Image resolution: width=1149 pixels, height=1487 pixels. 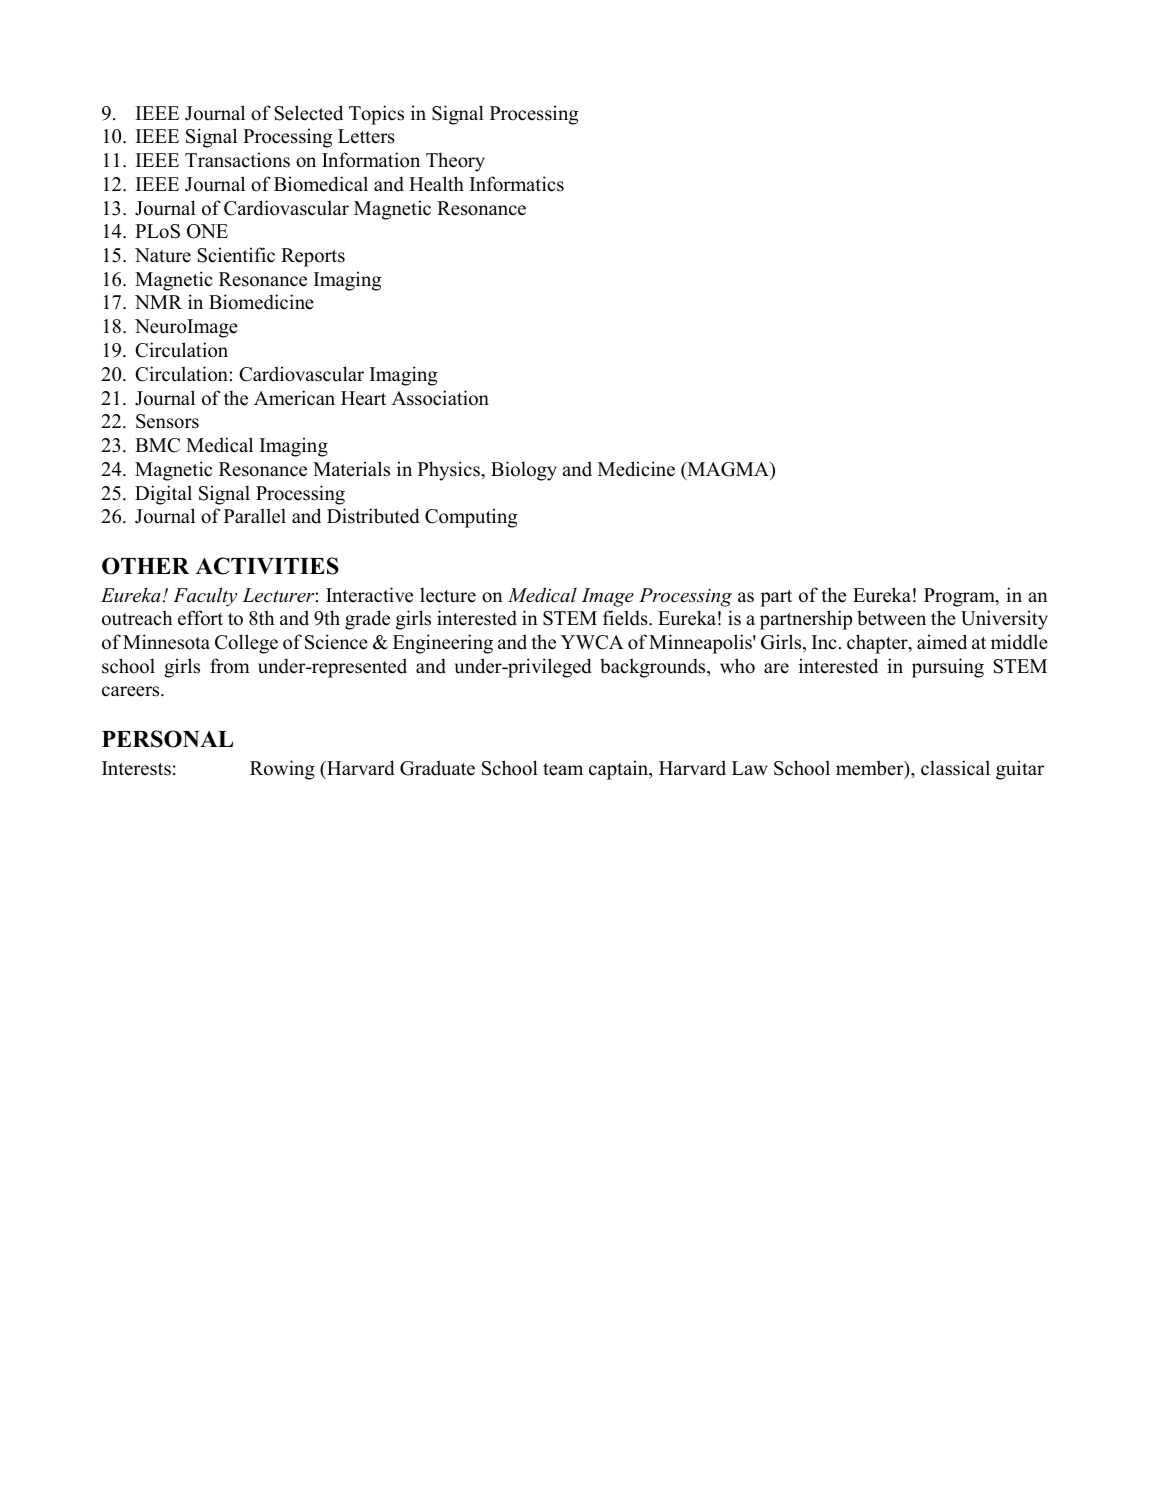 What do you see at coordinates (891, 618) in the screenshot?
I see `between` at bounding box center [891, 618].
